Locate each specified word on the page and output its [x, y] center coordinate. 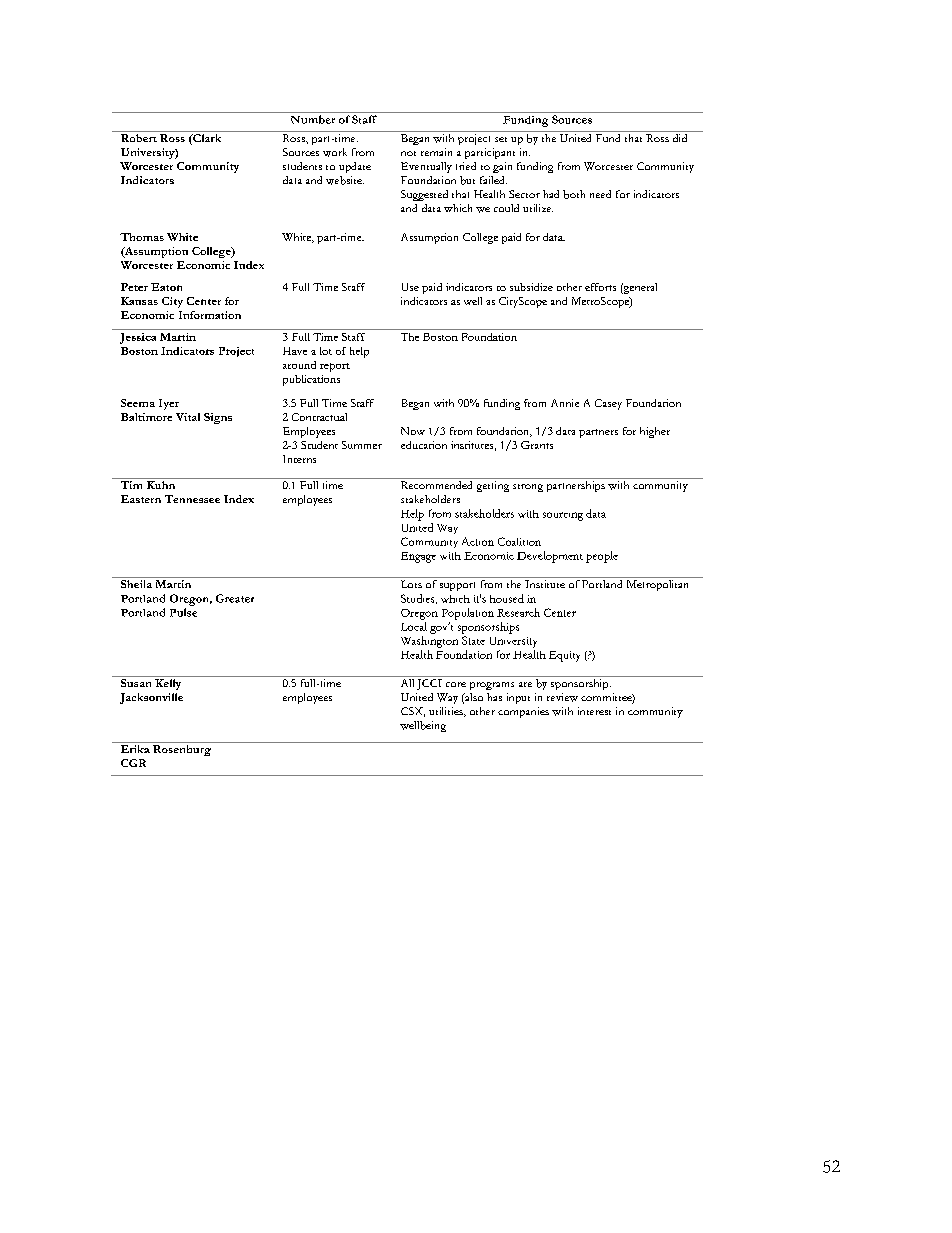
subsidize [531, 287]
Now [413, 431]
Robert [139, 138]
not [408, 153]
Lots [411, 584]
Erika [135, 749]
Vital [188, 417]
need [600, 194]
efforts [600, 287]
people [602, 557]
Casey [608, 404]
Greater [235, 598]
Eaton [166, 287]
